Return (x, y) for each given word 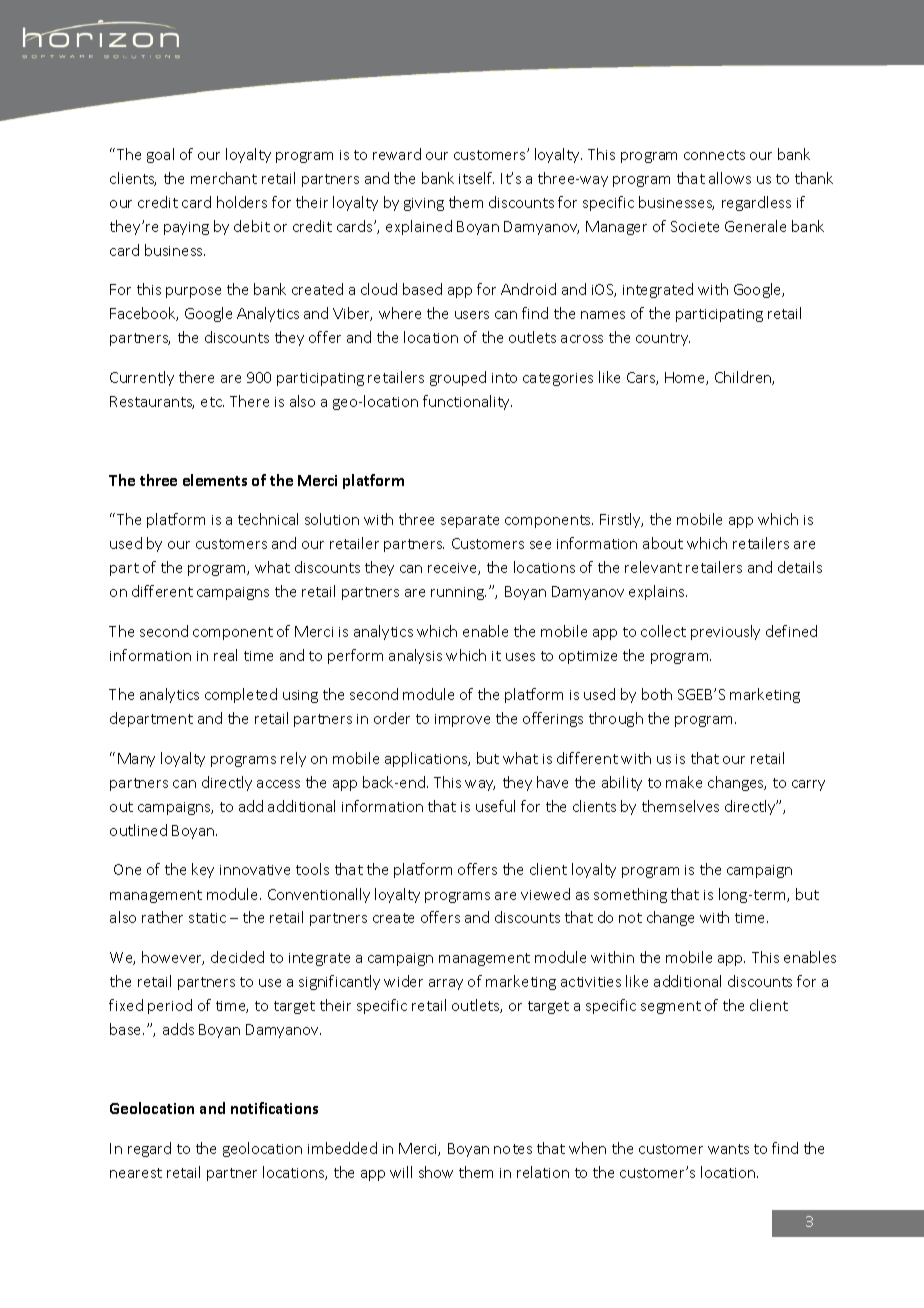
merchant (224, 178)
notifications (274, 1108)
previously (725, 632)
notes (513, 1149)
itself (476, 178)
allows (730, 178)
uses (520, 657)
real (225, 655)
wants (728, 1149)
